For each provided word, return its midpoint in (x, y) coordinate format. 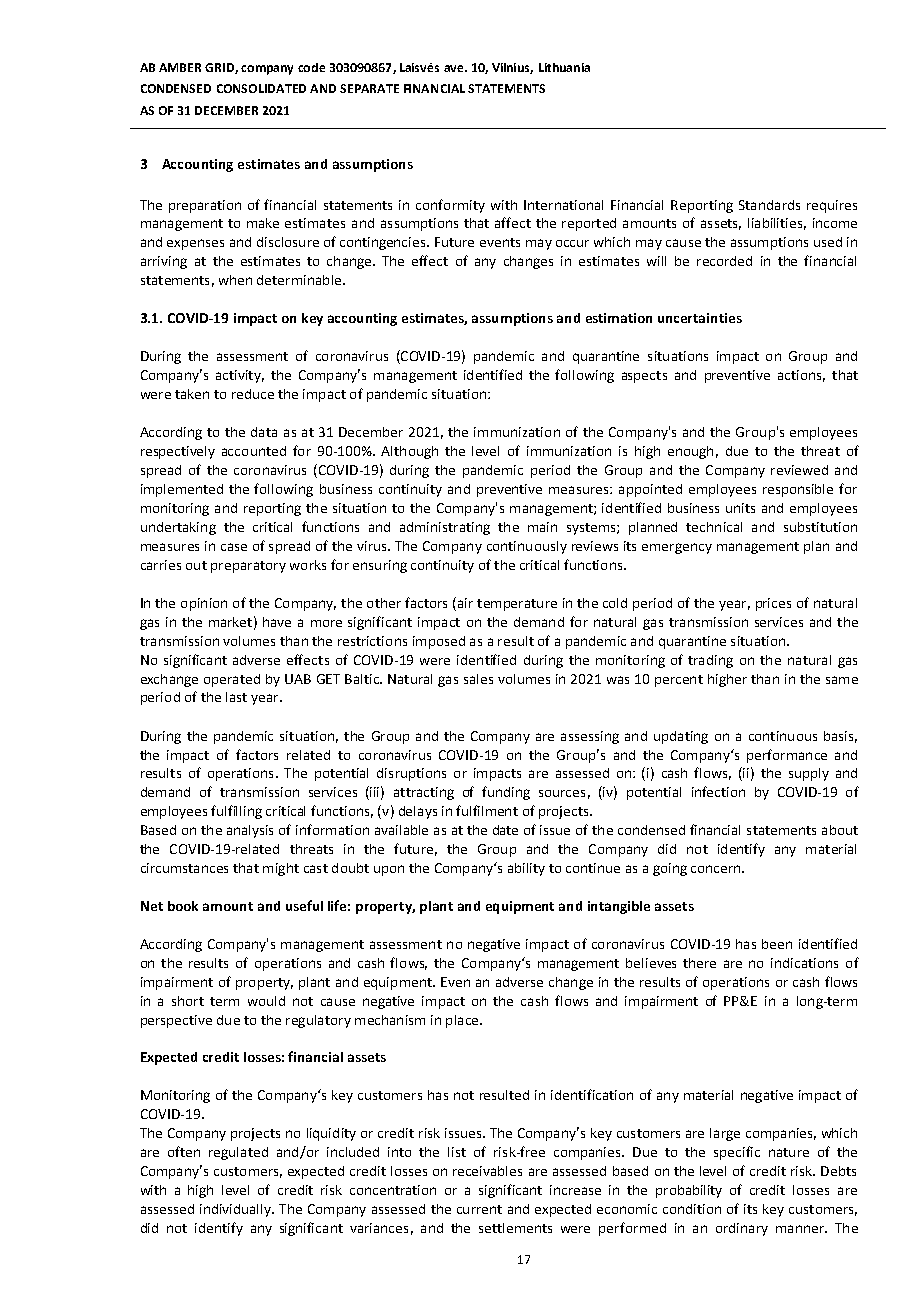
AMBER (180, 67)
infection (718, 791)
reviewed (799, 470)
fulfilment (487, 810)
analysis (250, 831)
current (479, 1209)
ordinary (742, 1229)
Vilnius (512, 68)
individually (236, 1210)
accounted (254, 451)
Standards (769, 205)
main (542, 527)
